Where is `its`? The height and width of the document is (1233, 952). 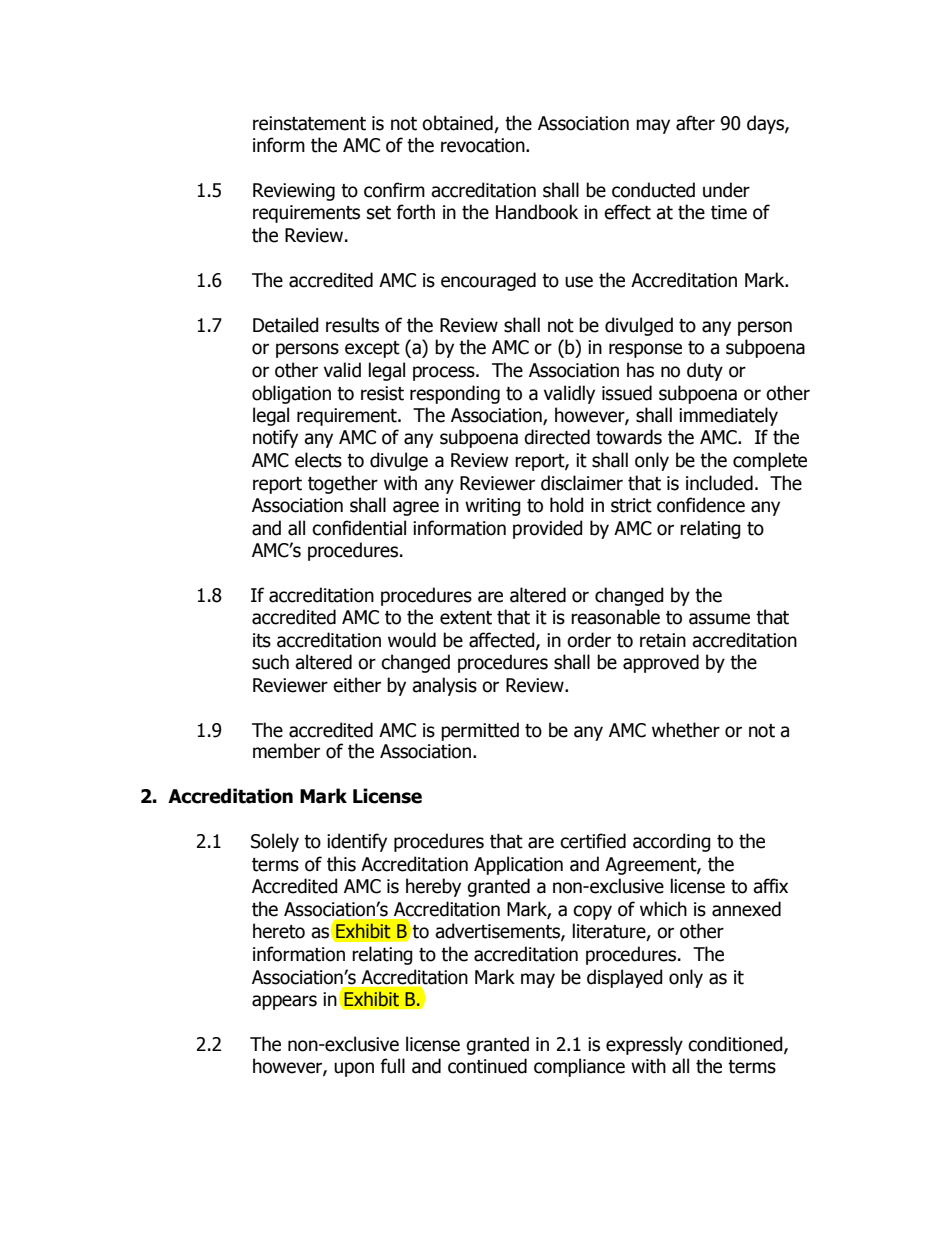
its is located at coordinates (262, 640).
